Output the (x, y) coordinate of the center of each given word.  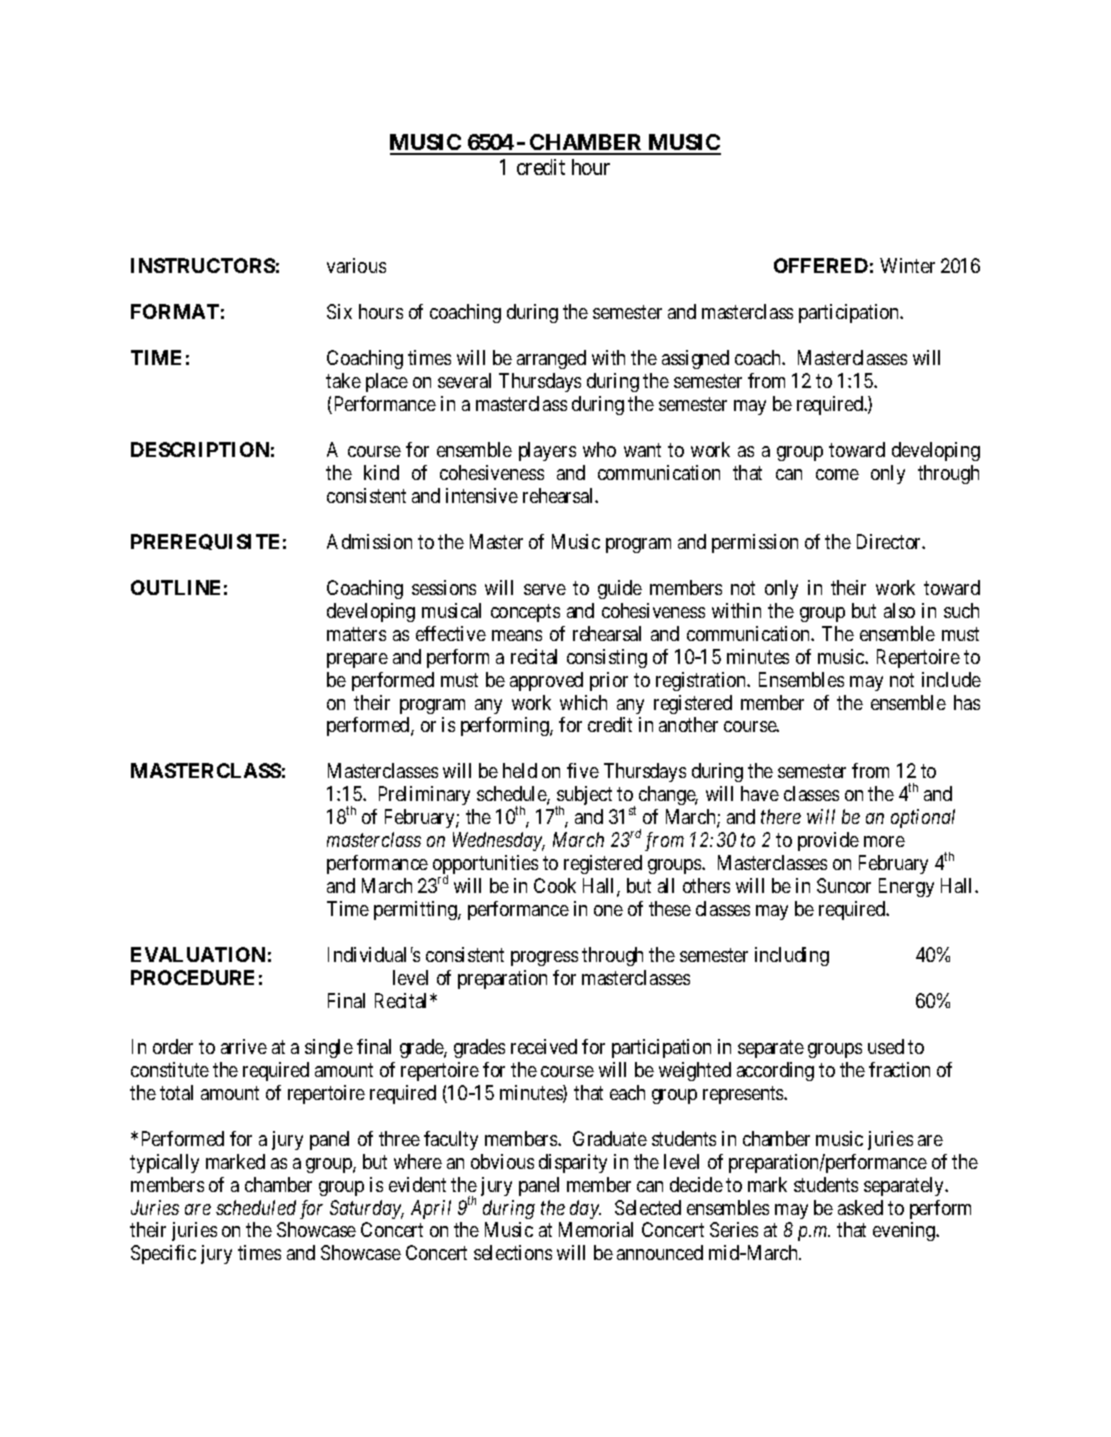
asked (860, 1207)
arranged (551, 359)
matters (356, 634)
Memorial (596, 1229)
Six (339, 311)
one (608, 910)
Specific (163, 1254)
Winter (907, 265)
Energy (906, 887)
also (899, 610)
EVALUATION (198, 954)
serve (545, 589)
